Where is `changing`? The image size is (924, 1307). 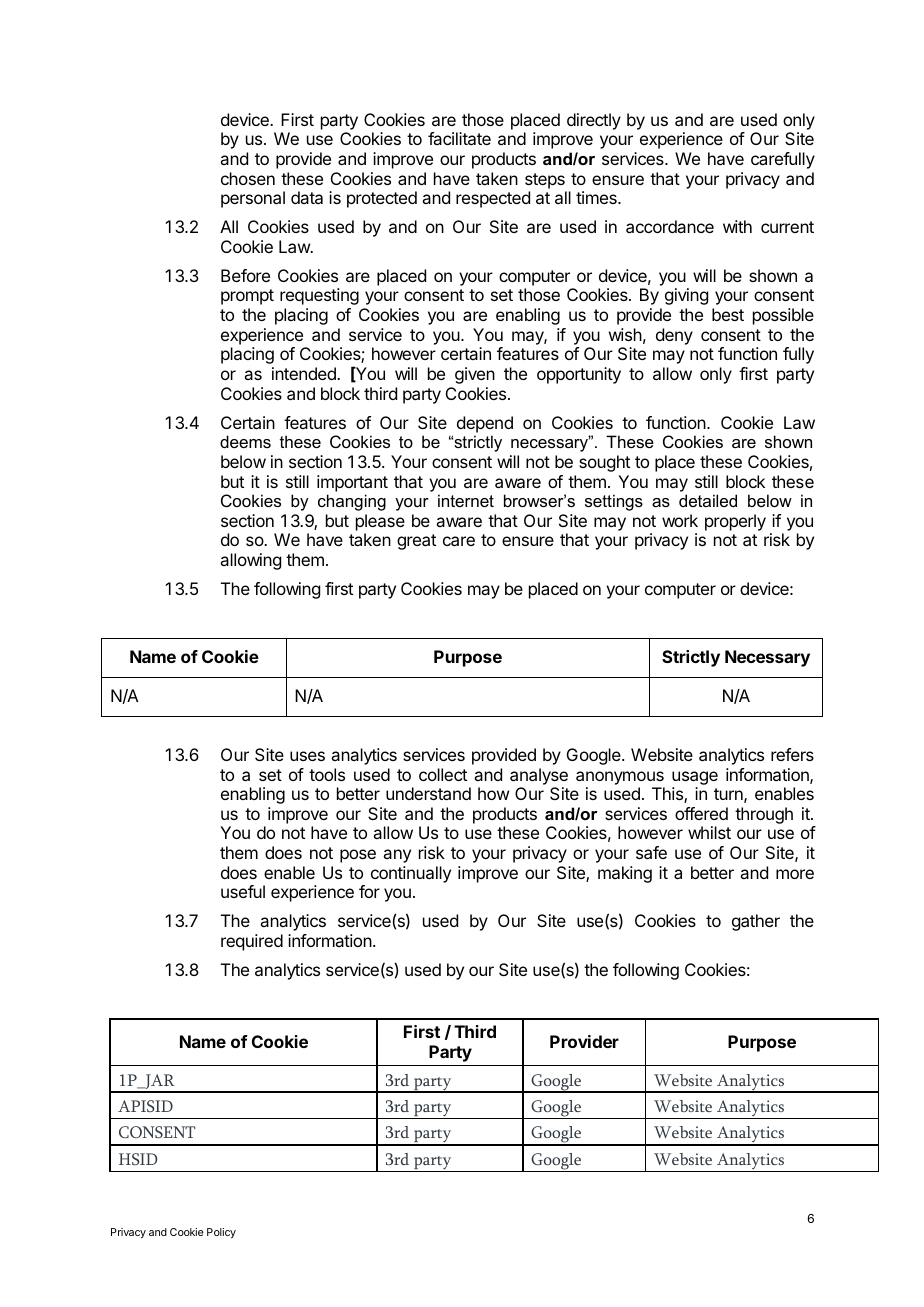
changing is located at coordinates (352, 502).
